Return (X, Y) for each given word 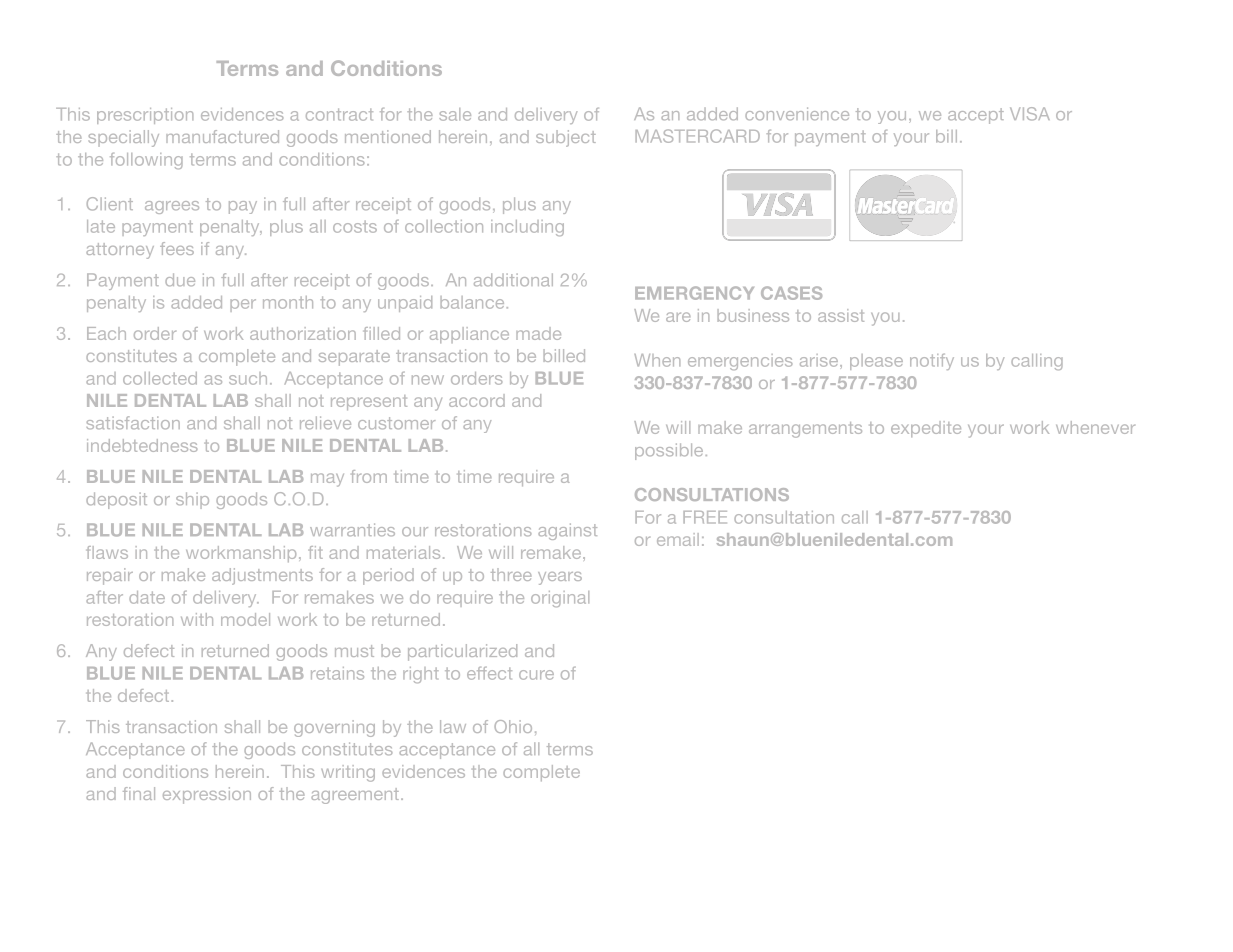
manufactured (222, 136)
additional (513, 279)
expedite (926, 429)
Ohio (513, 726)
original (560, 599)
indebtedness (142, 445)
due (180, 279)
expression (207, 795)
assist (841, 315)
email (678, 539)
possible (669, 451)
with (197, 619)
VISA (1030, 114)
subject (566, 138)
